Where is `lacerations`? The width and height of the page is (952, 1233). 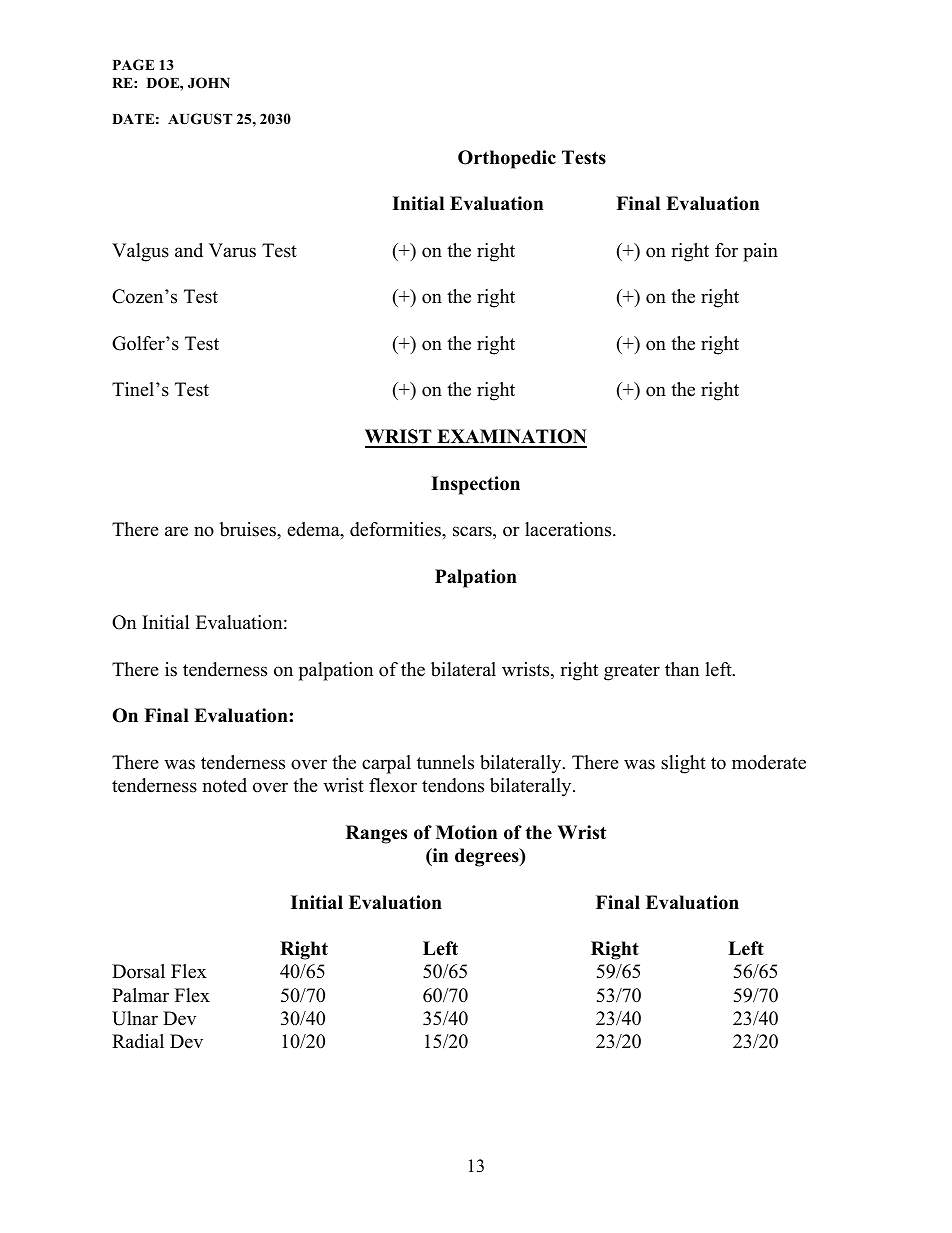 lacerations is located at coordinates (569, 529).
